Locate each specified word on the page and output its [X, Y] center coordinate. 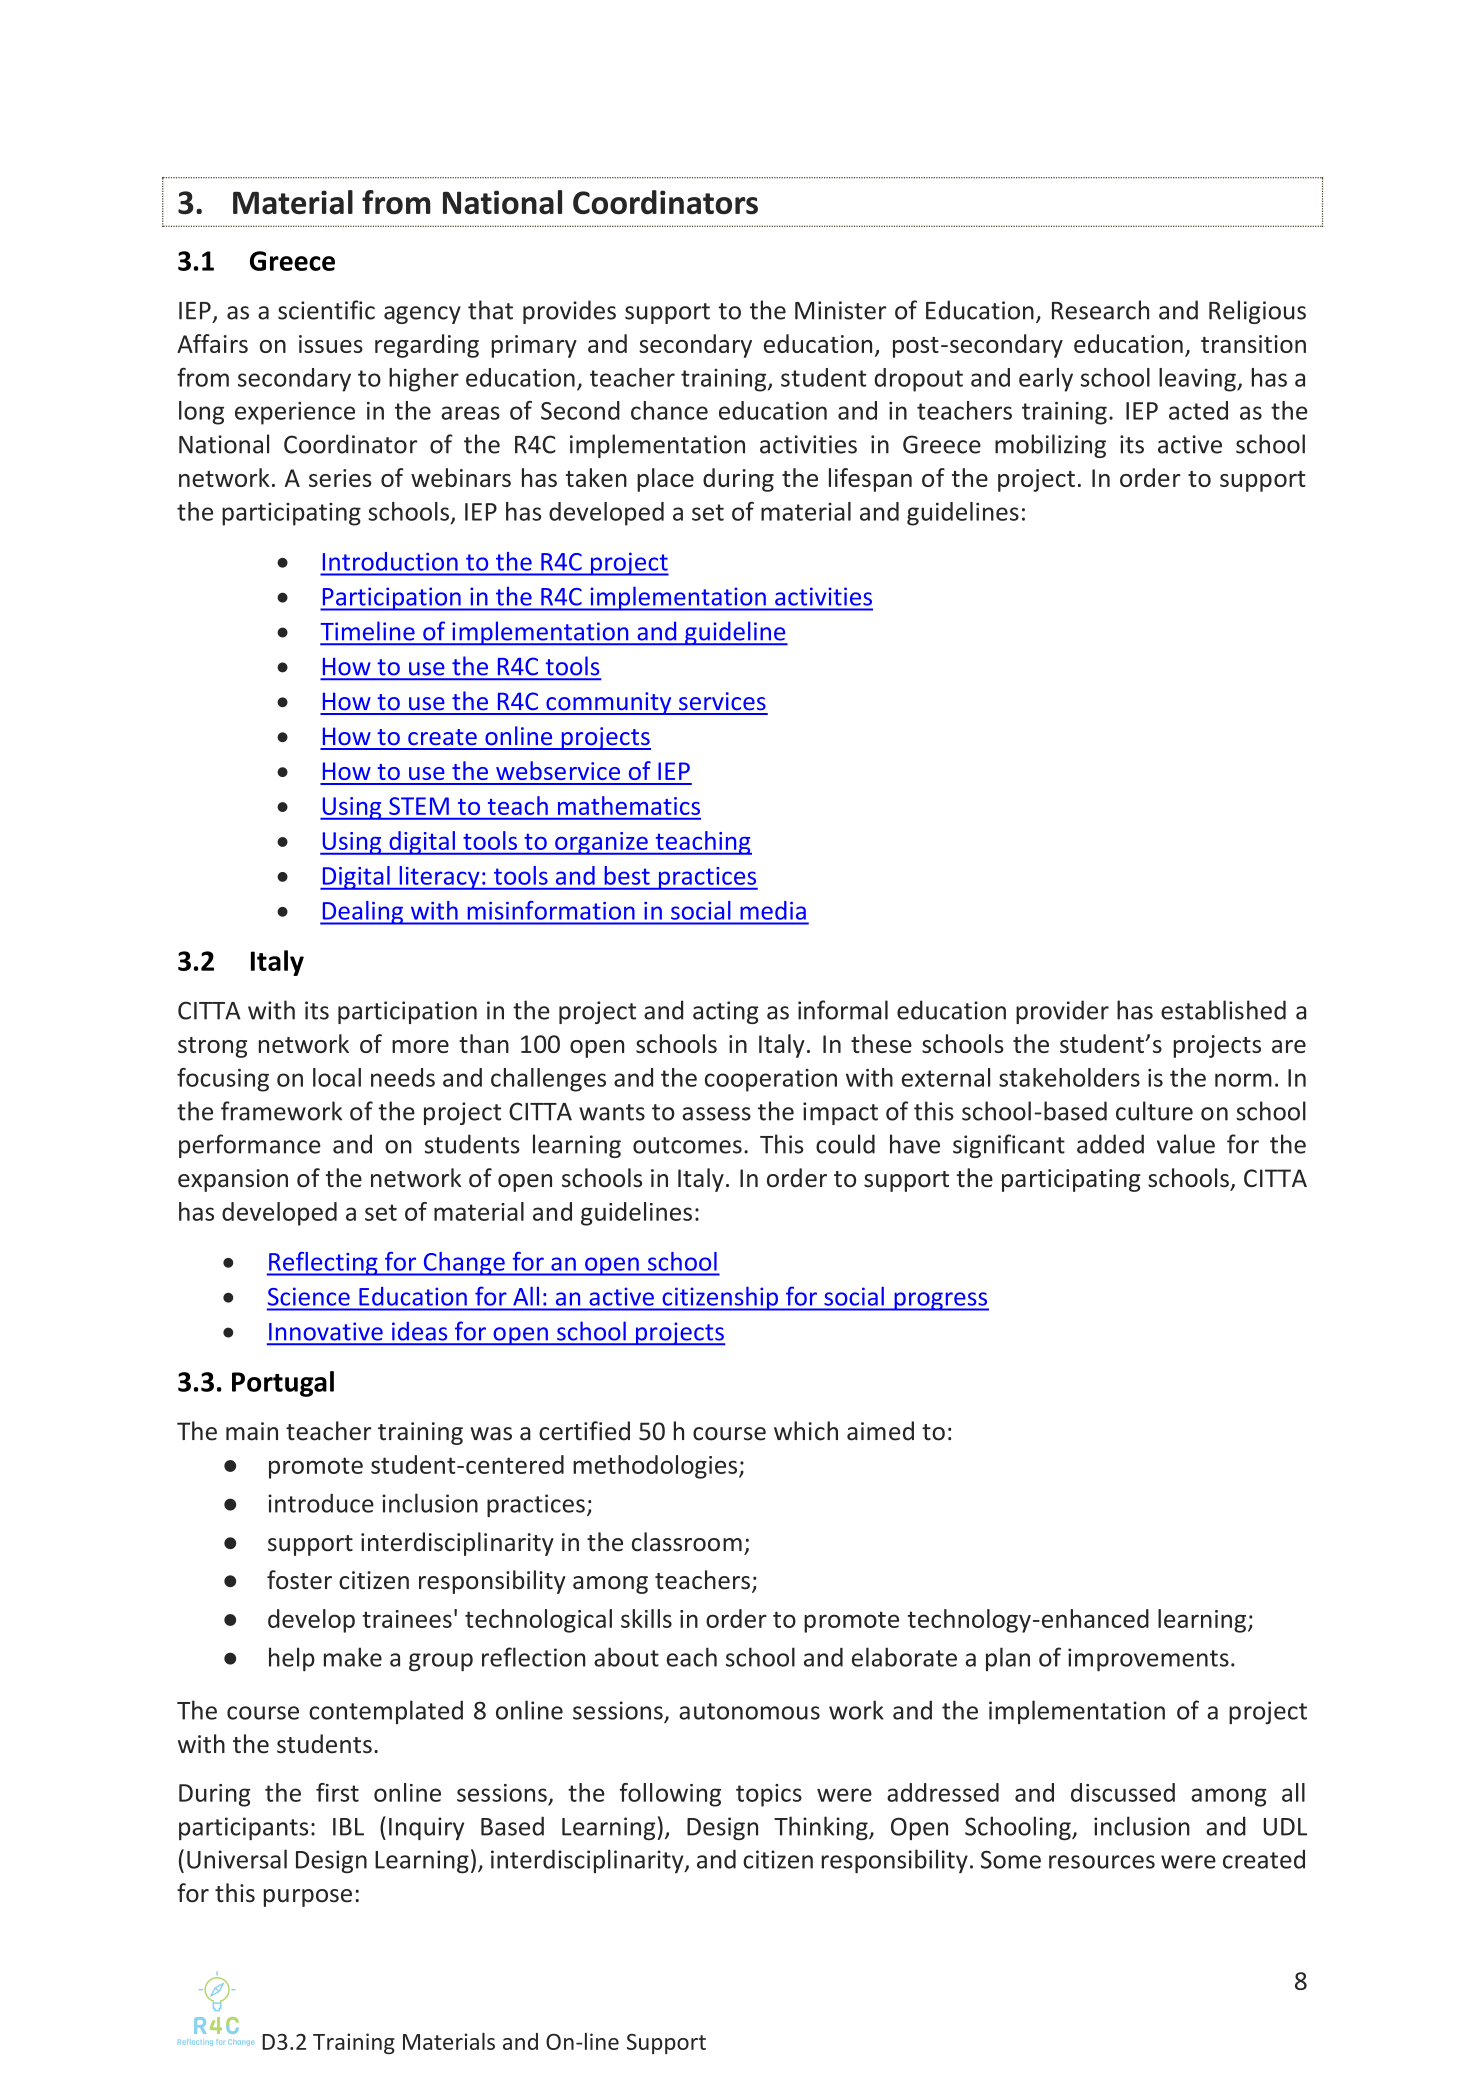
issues [331, 344]
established [1223, 1010]
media [773, 910]
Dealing [363, 913]
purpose [308, 1898]
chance [669, 410]
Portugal [283, 1384]
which [806, 1431]
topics [769, 1795]
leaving [1198, 380]
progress [940, 1301]
